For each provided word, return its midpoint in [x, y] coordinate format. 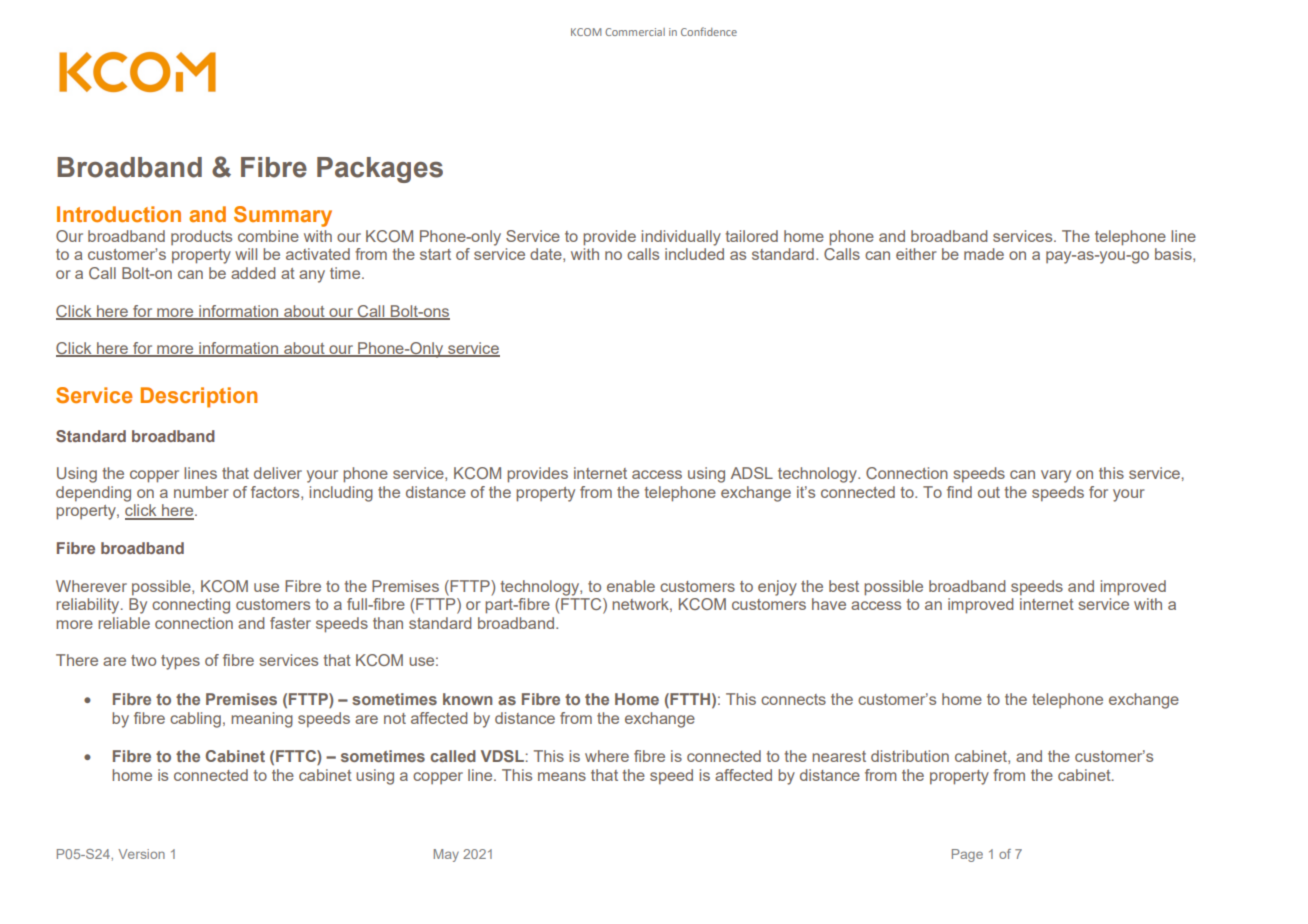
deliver [278, 473]
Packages [380, 170]
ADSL [752, 473]
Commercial [635, 32]
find [959, 492]
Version [141, 854]
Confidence [709, 31]
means [562, 776]
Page [967, 855]
